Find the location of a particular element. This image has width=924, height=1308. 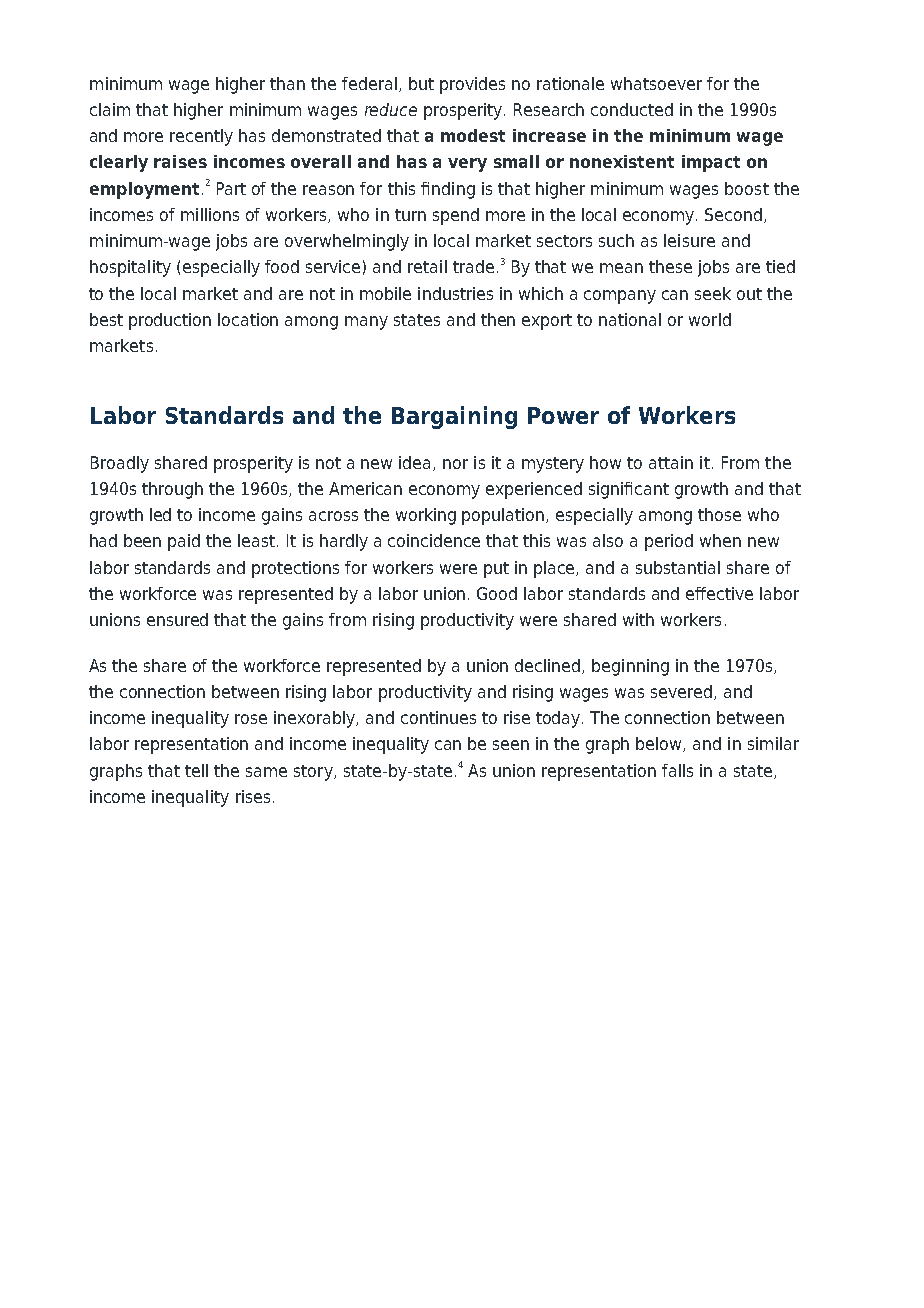

retail is located at coordinates (427, 266).
